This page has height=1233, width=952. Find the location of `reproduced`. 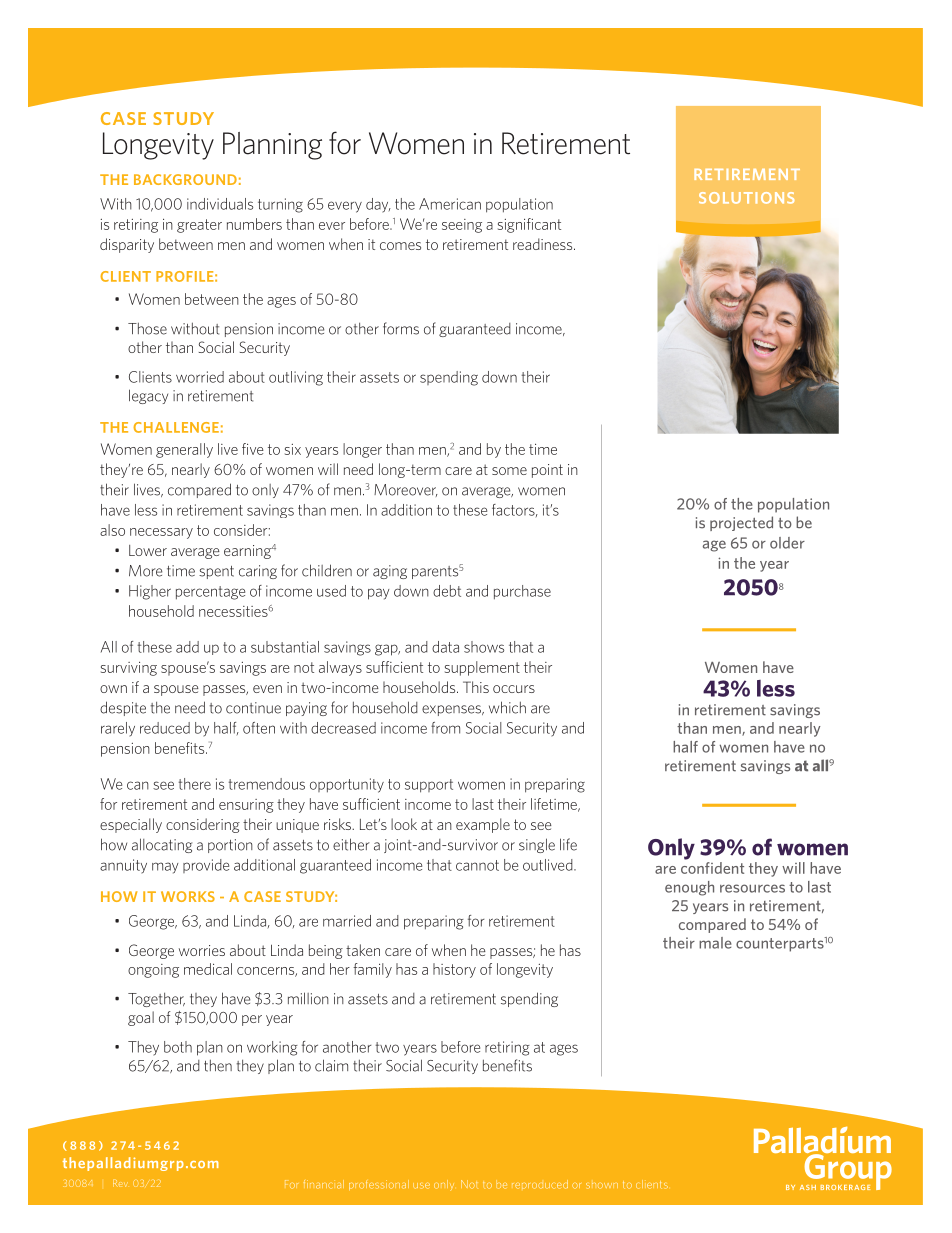

reproduced is located at coordinates (540, 1184).
